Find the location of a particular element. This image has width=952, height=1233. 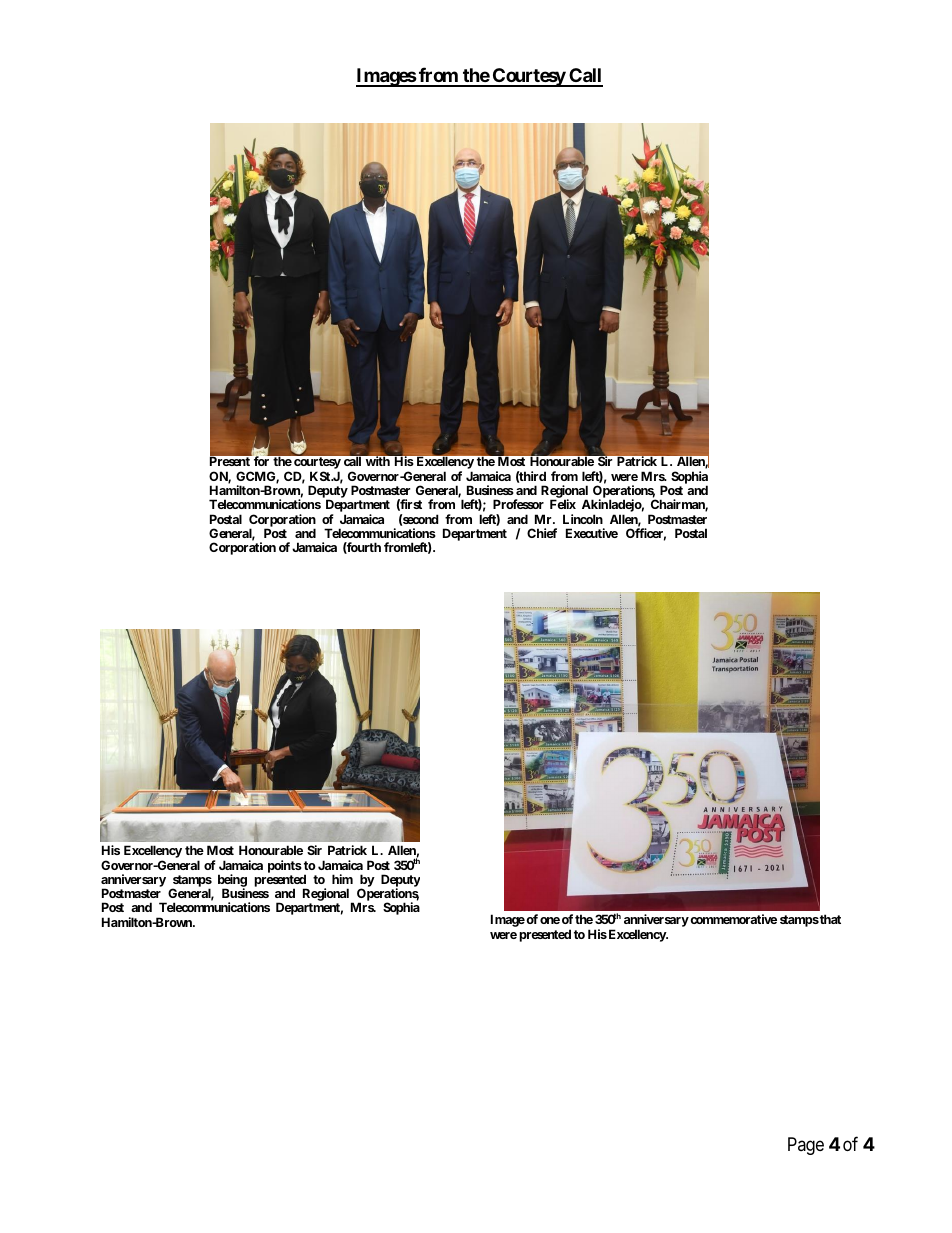

Chief is located at coordinates (542, 533).
